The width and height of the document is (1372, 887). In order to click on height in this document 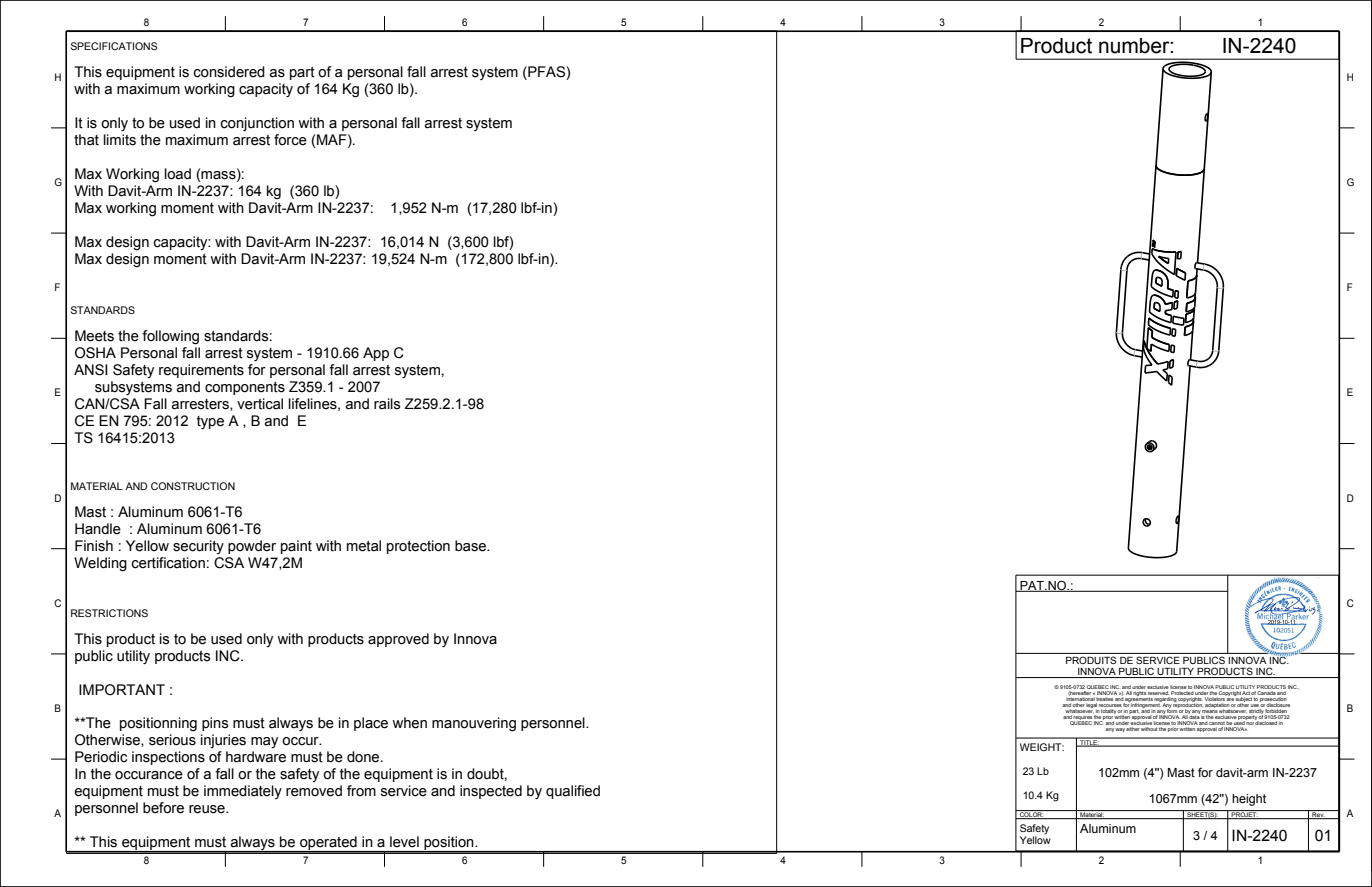, I will do `click(1249, 800)`.
